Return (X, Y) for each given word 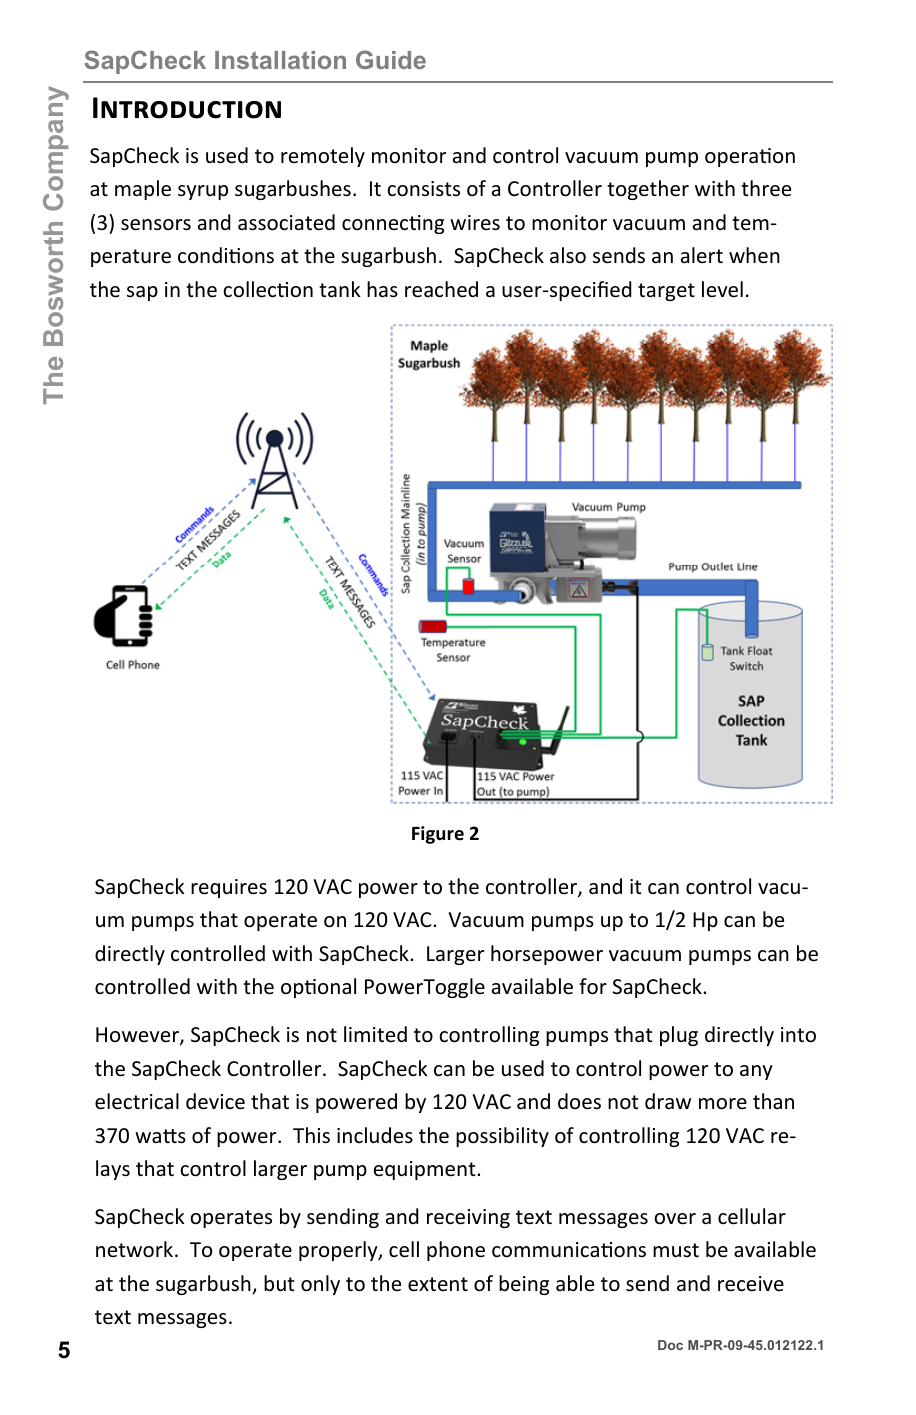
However (138, 1036)
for (593, 986)
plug (679, 1036)
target (666, 292)
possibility (502, 1137)
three (766, 188)
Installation (280, 60)
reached (441, 289)
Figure (438, 835)
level (722, 289)
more (723, 1104)
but (279, 1283)
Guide (391, 59)
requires (229, 888)
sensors (156, 225)
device (215, 1101)
